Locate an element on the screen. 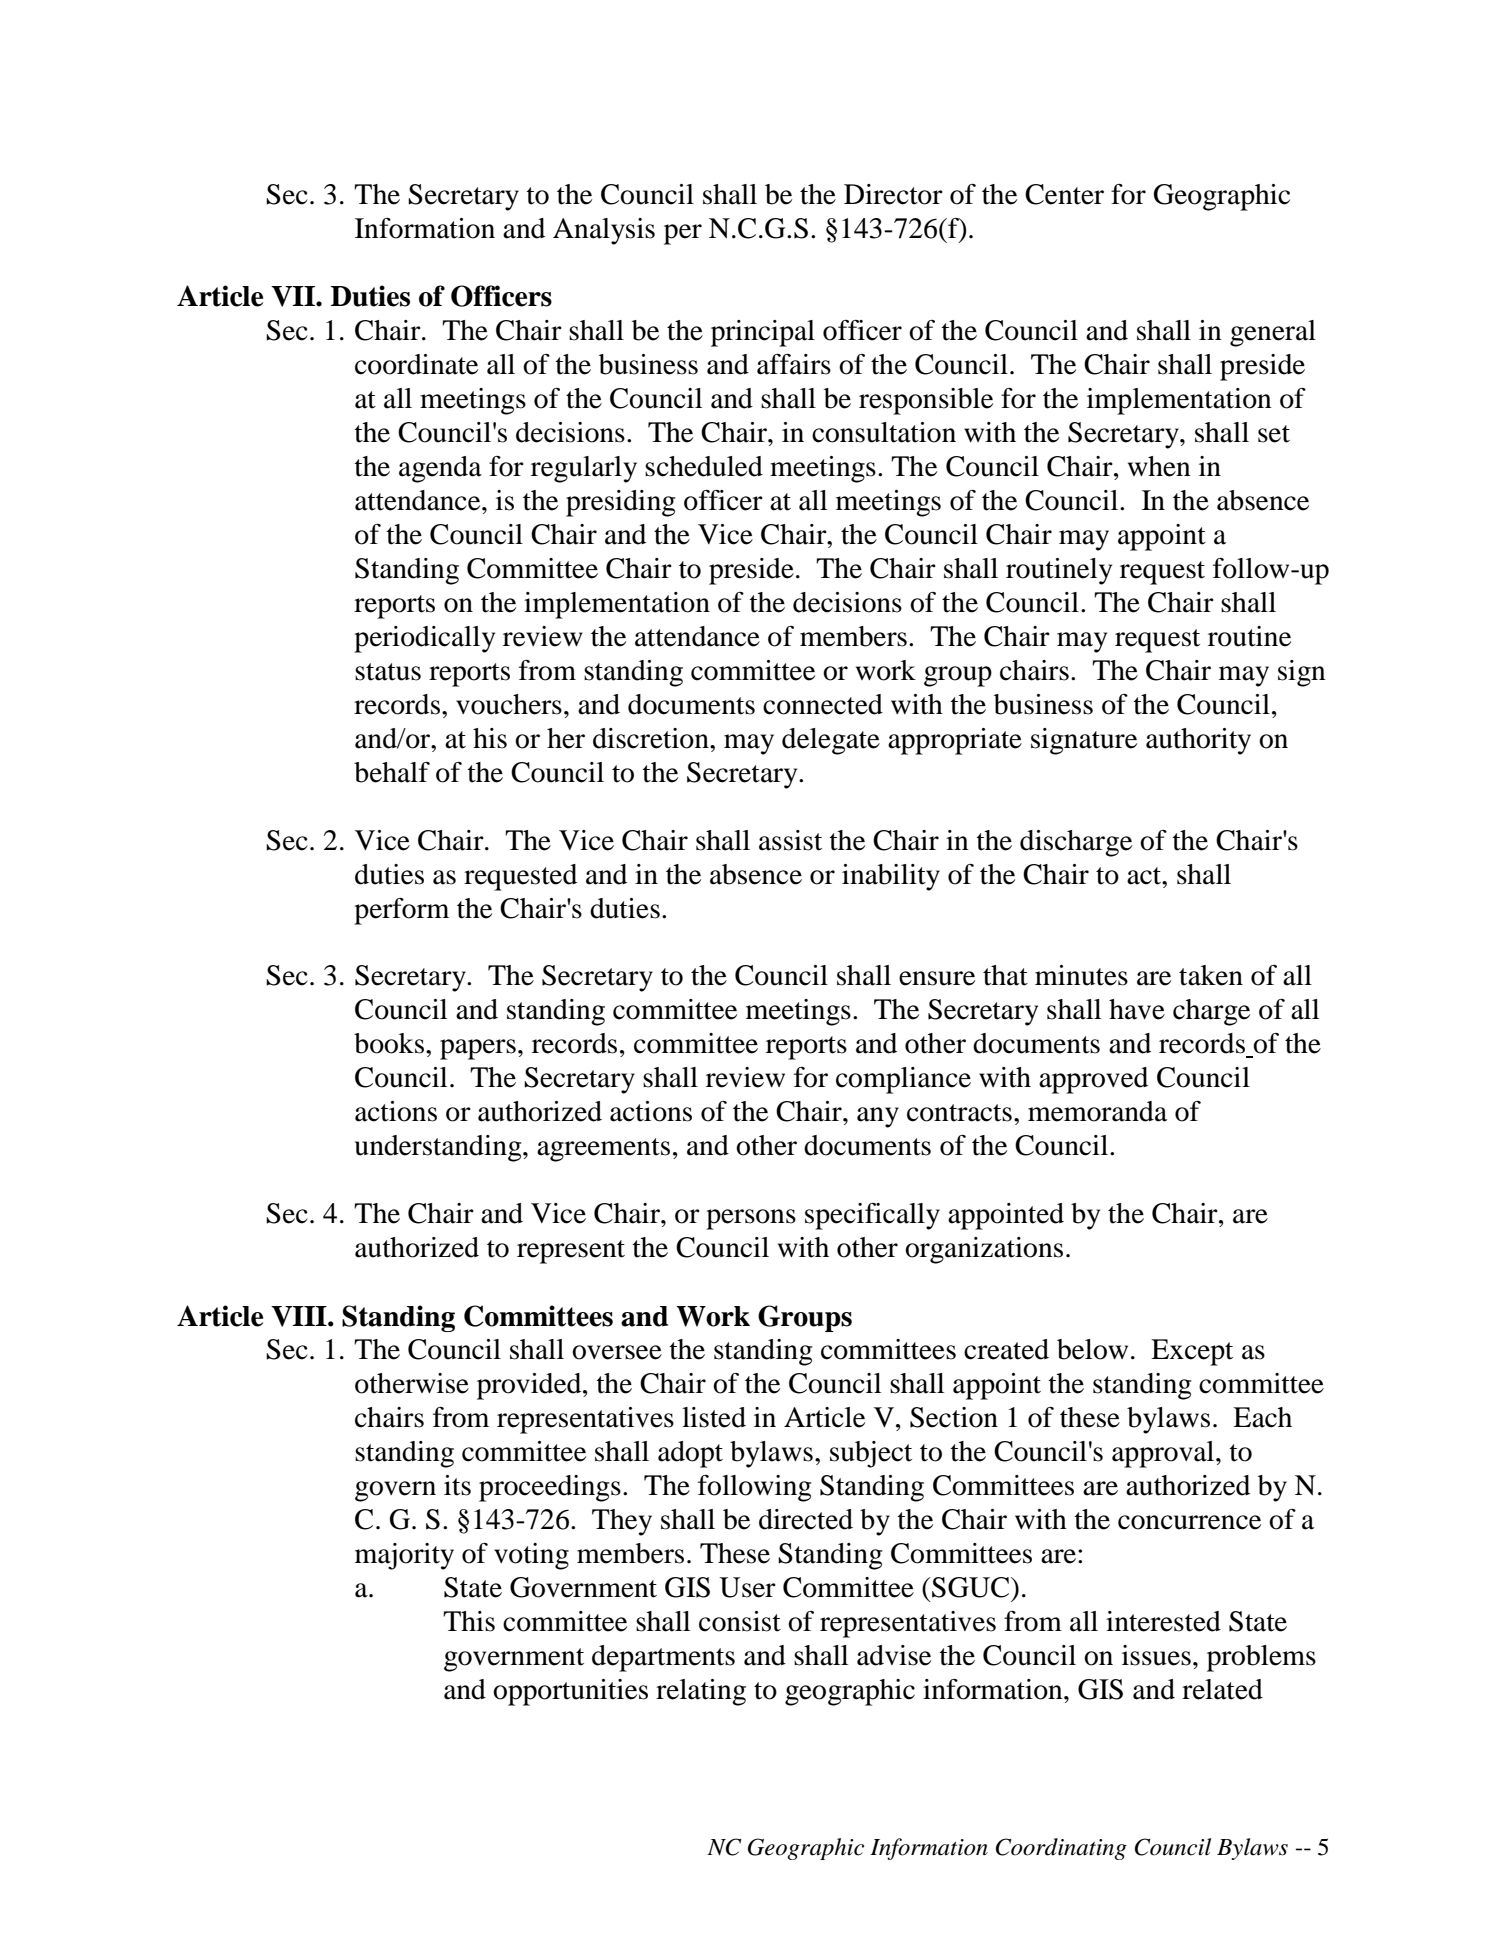 Image resolution: width=1507 pixels, height=1950 pixels. advise is located at coordinates (894, 1655).
